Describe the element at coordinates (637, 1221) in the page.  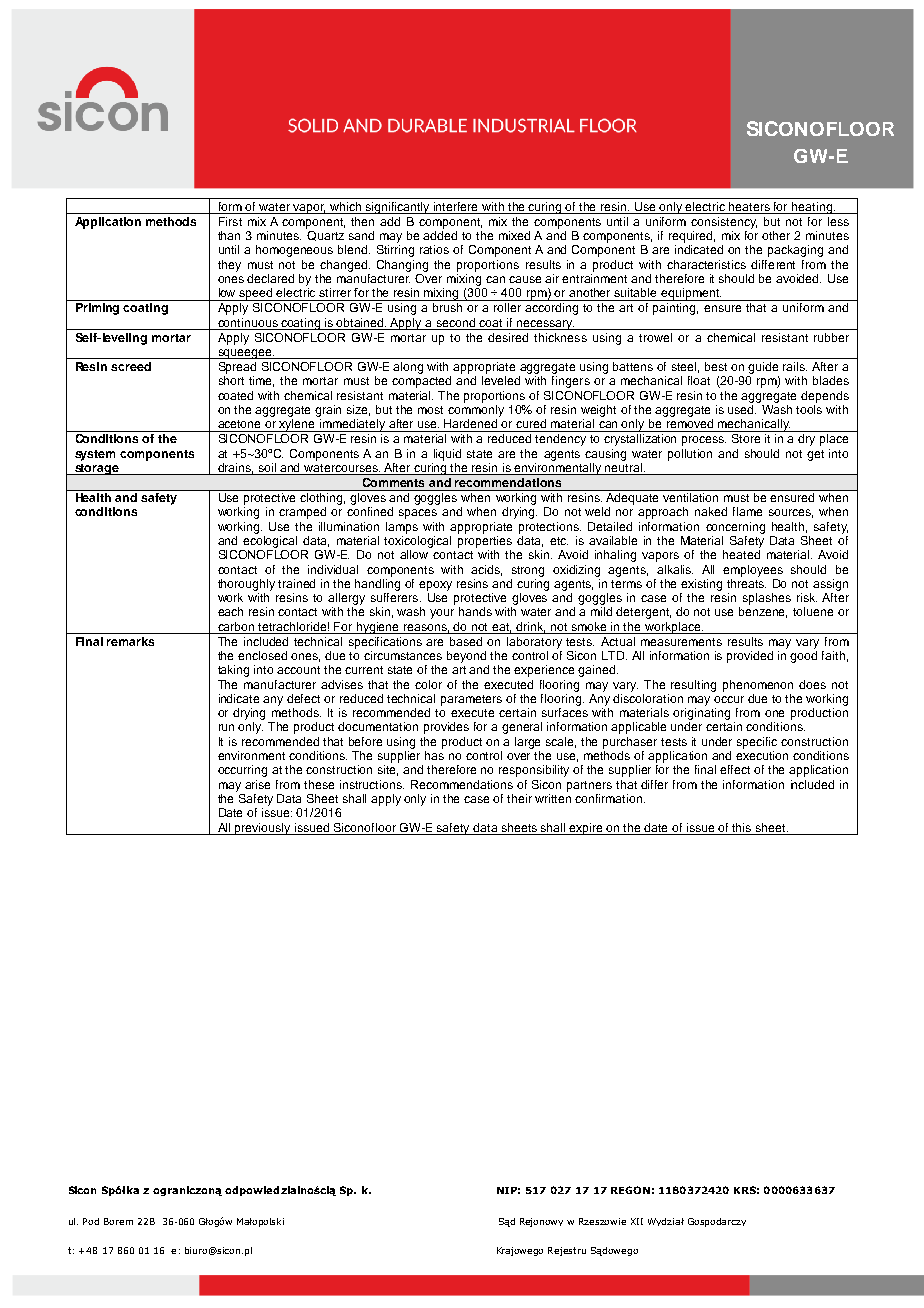
I see `XII` at that location.
